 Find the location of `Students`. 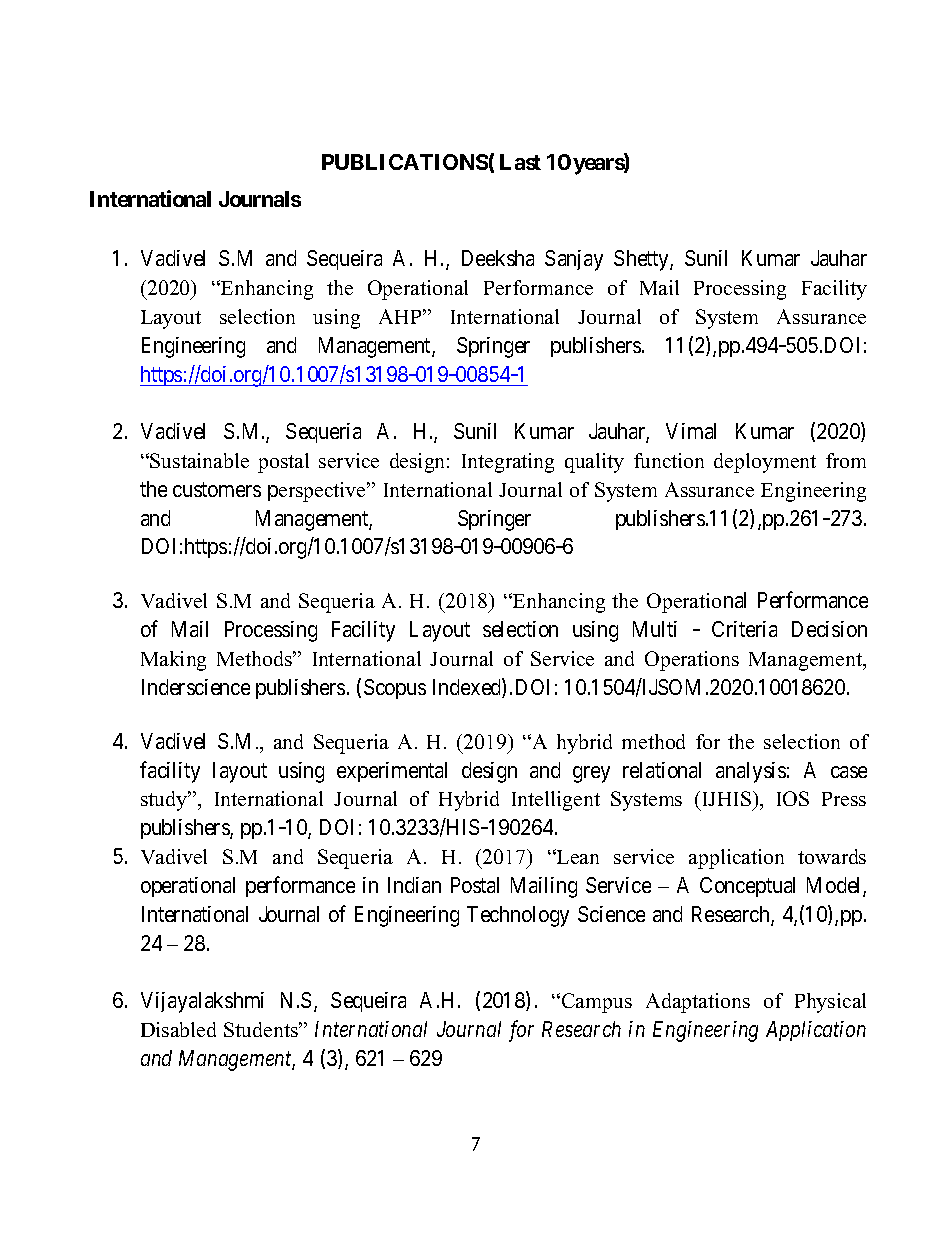

Students is located at coordinates (262, 1029).
